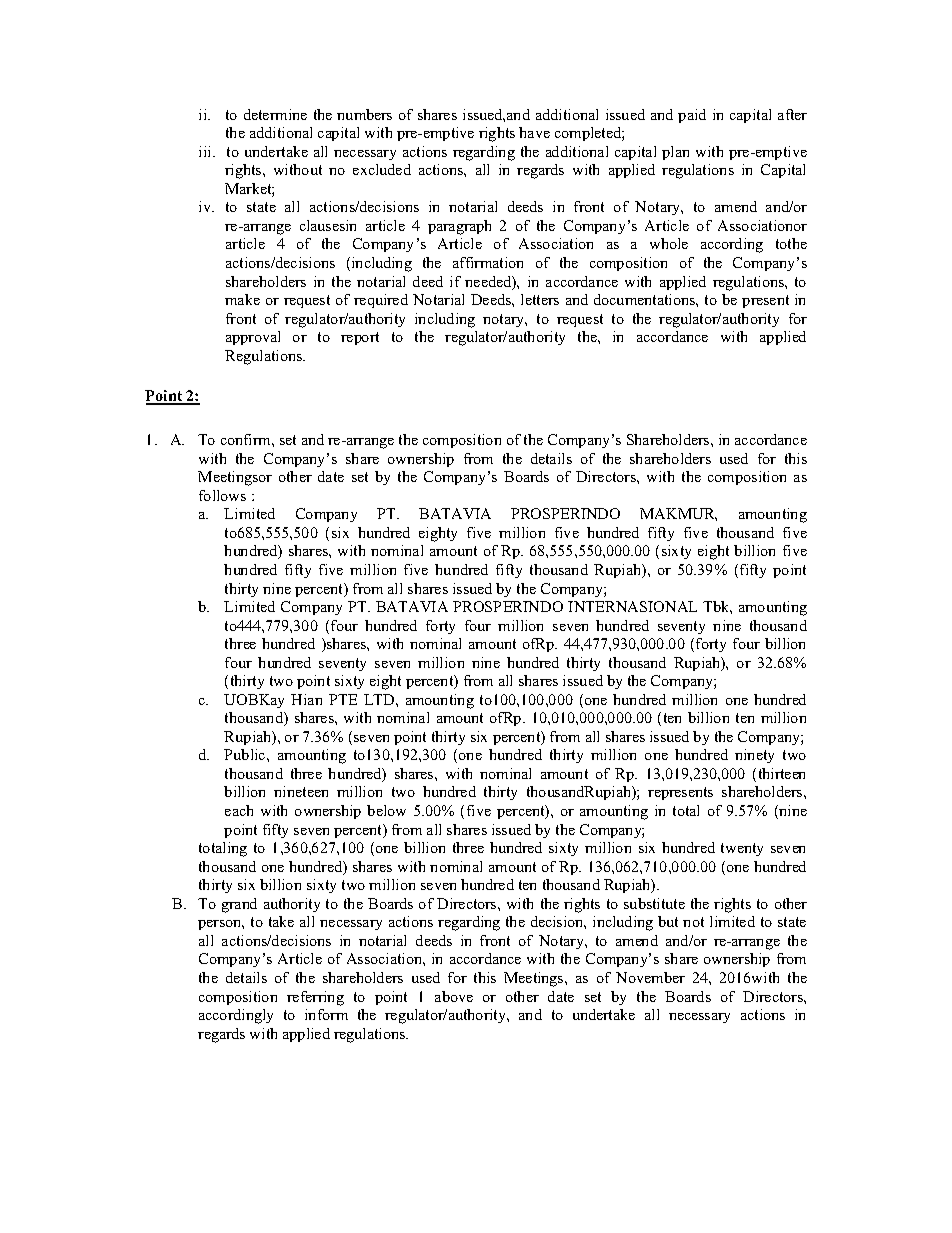 The height and width of the screenshot is (1233, 952). What do you see at coordinates (275, 114) in the screenshot?
I see `determine` at bounding box center [275, 114].
